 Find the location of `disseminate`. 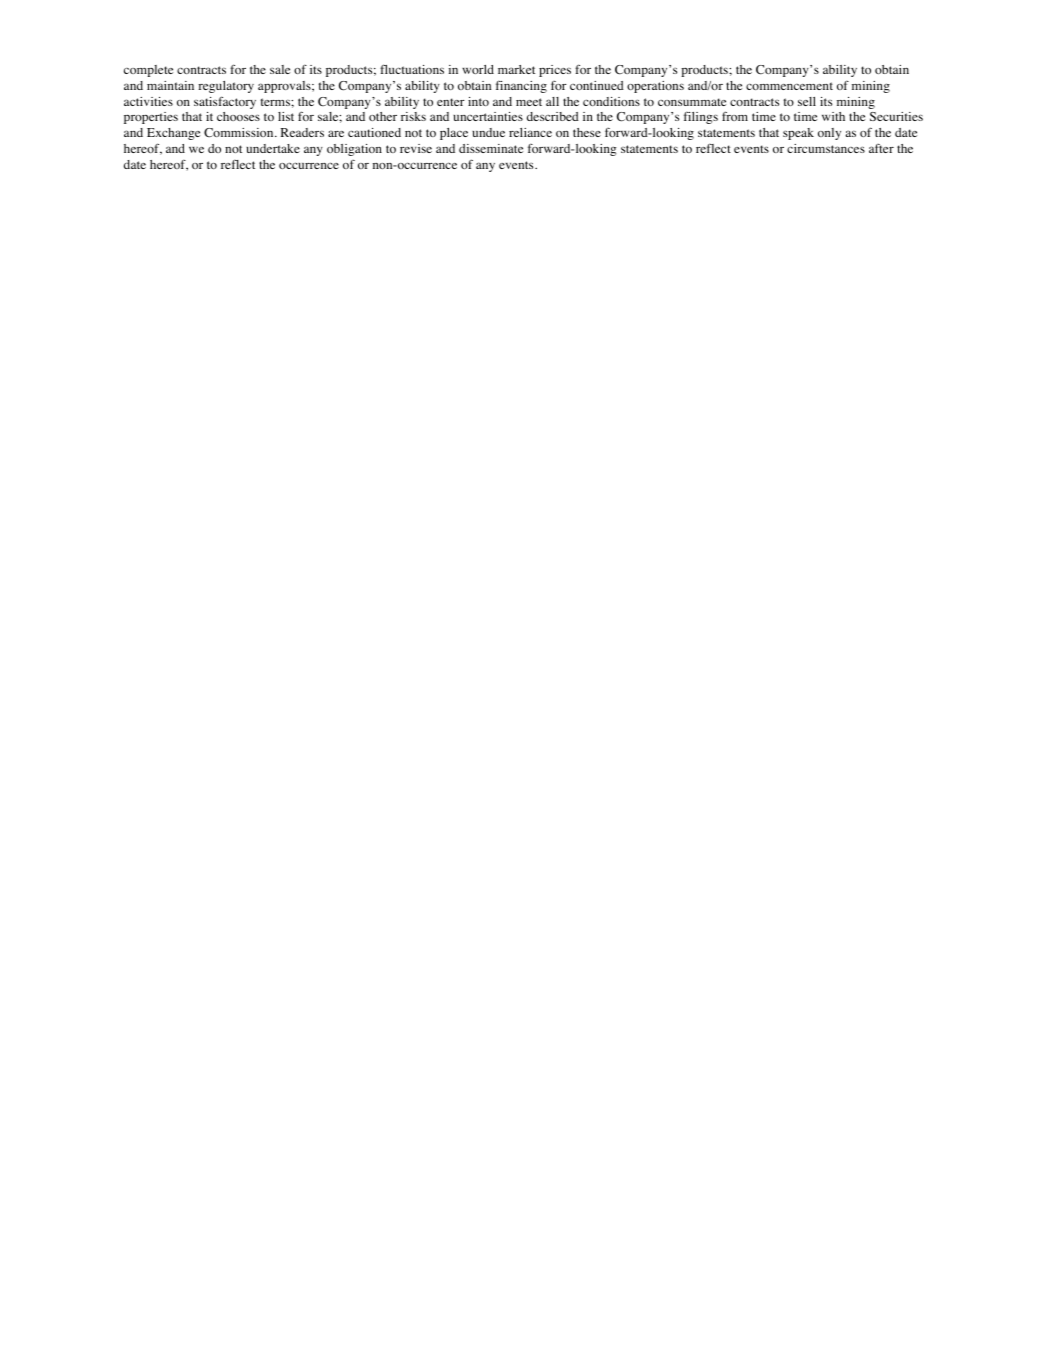

disseminate is located at coordinates (491, 148).
